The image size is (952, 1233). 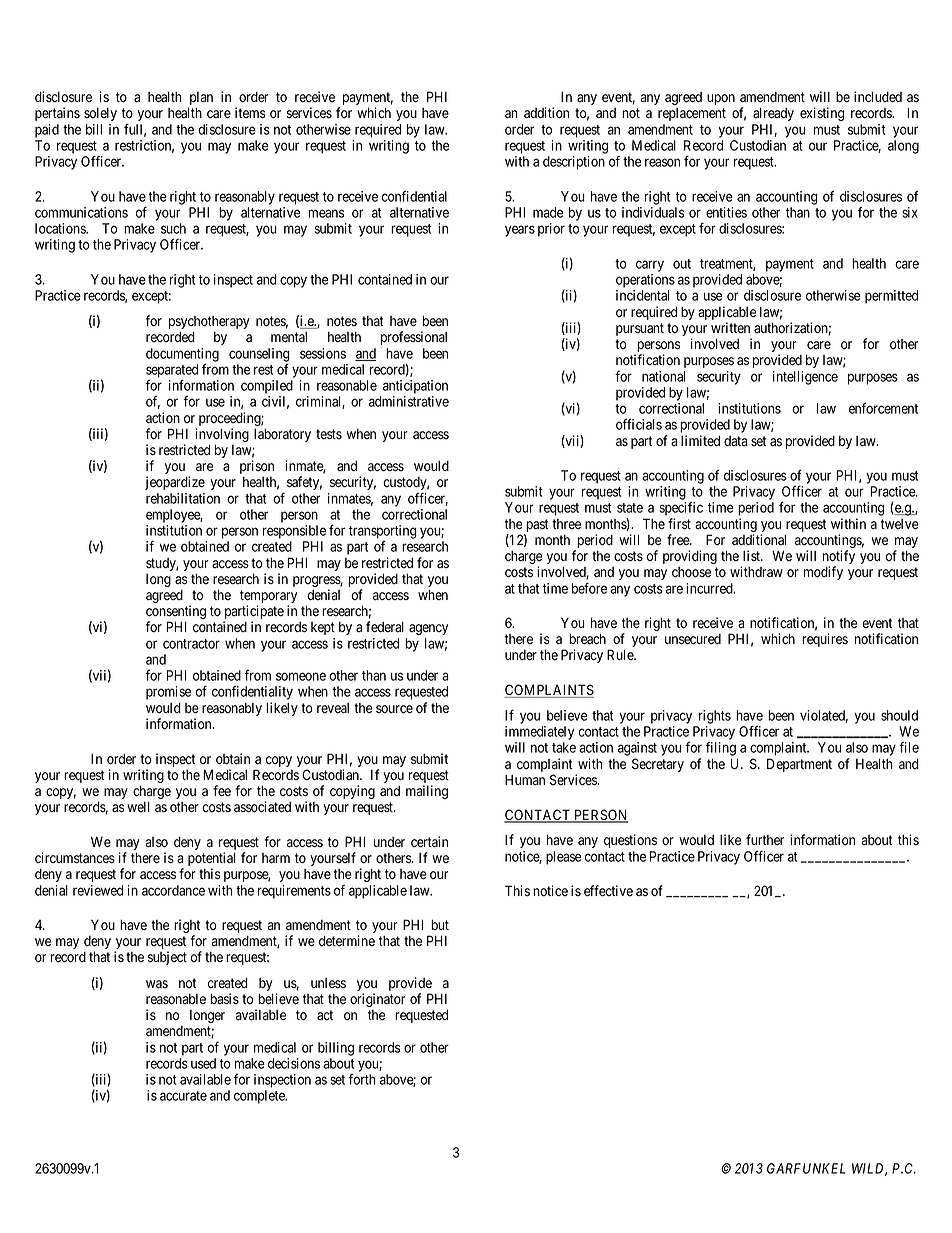 I want to click on solely, so click(x=100, y=114).
